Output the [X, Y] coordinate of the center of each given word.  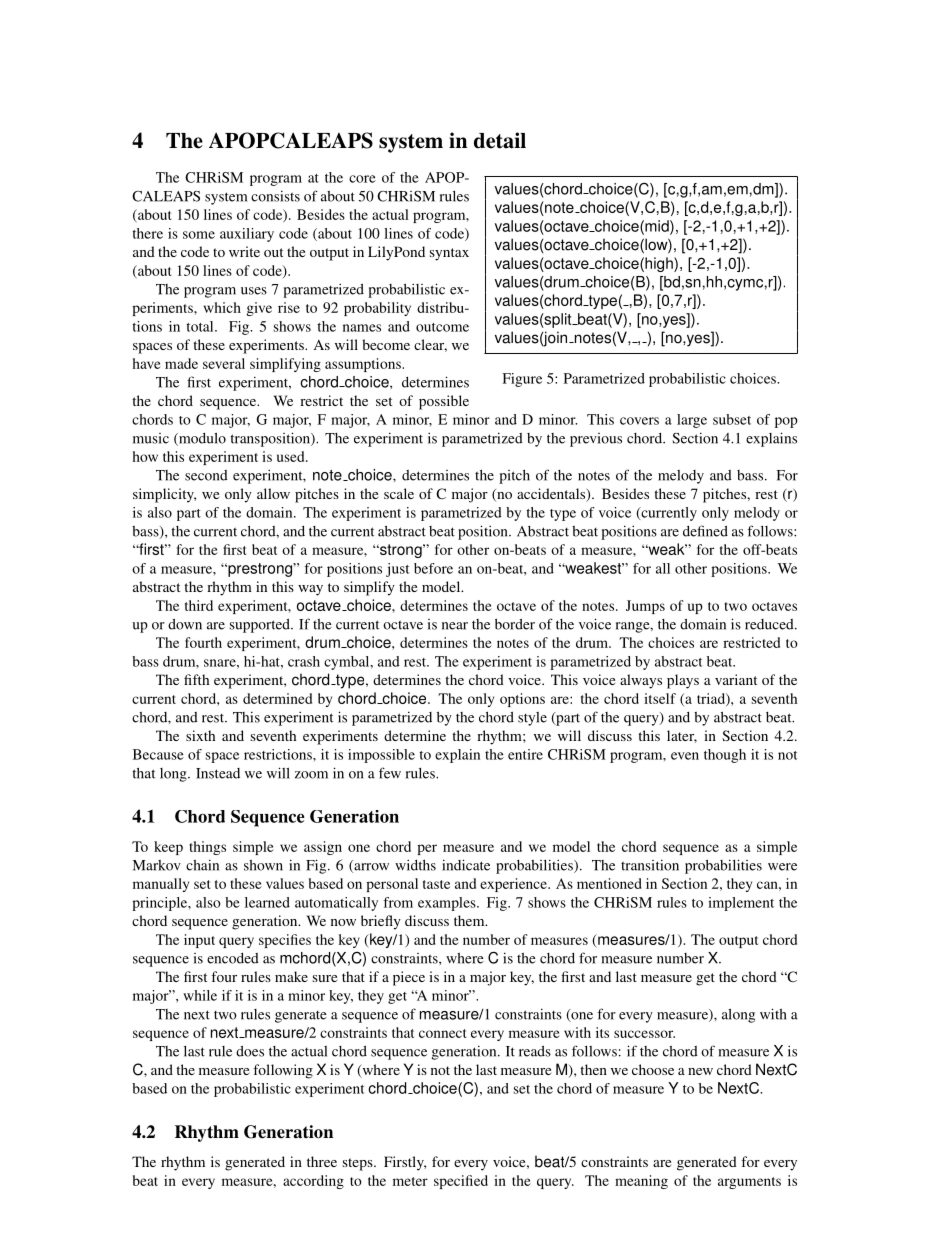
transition [650, 865]
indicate [466, 865]
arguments [749, 1183]
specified [461, 1182]
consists [275, 196]
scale [399, 493]
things [207, 848]
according [313, 1182]
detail [500, 140]
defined [705, 531]
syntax [449, 254]
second [206, 475]
